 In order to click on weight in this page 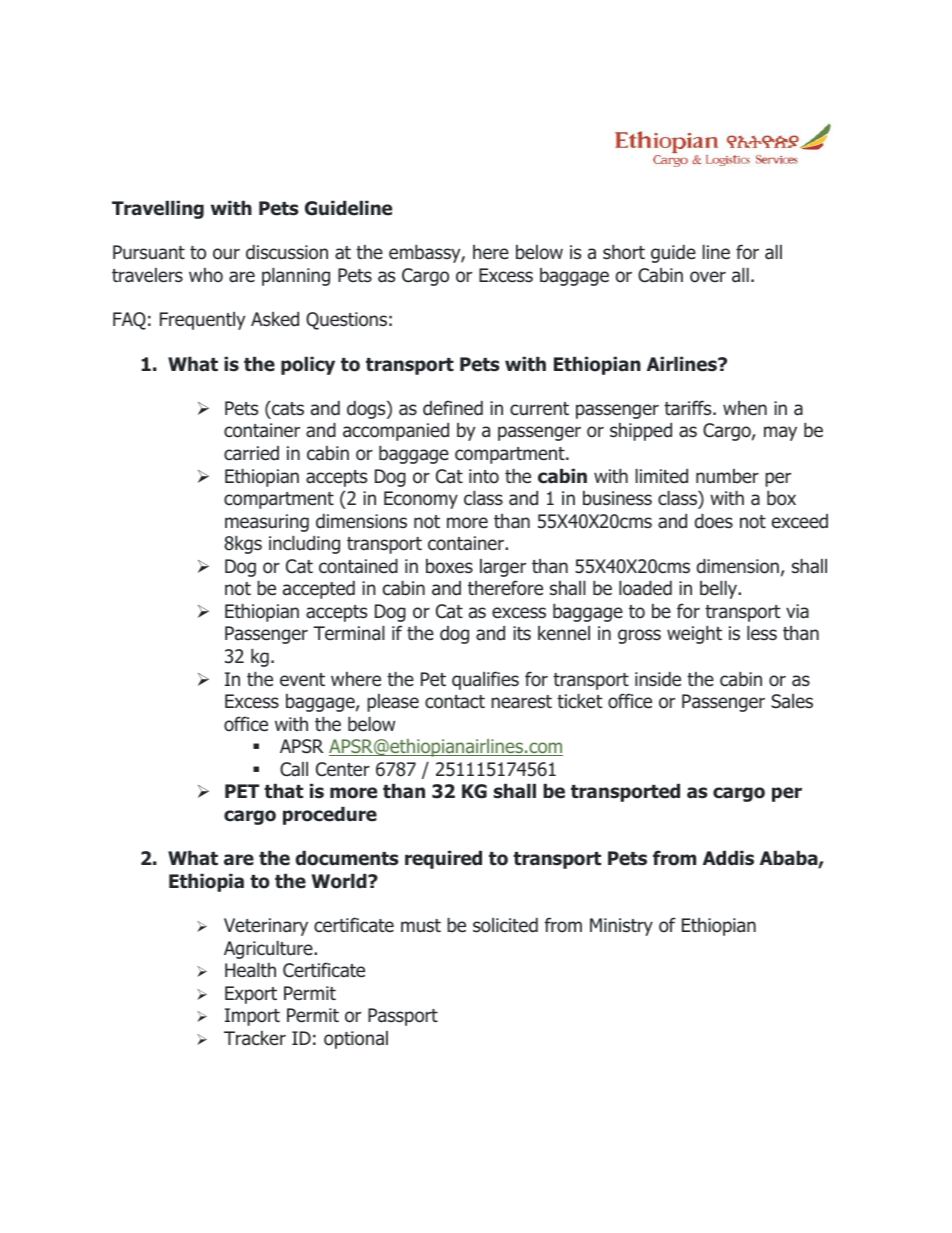, I will do `click(694, 635)`.
